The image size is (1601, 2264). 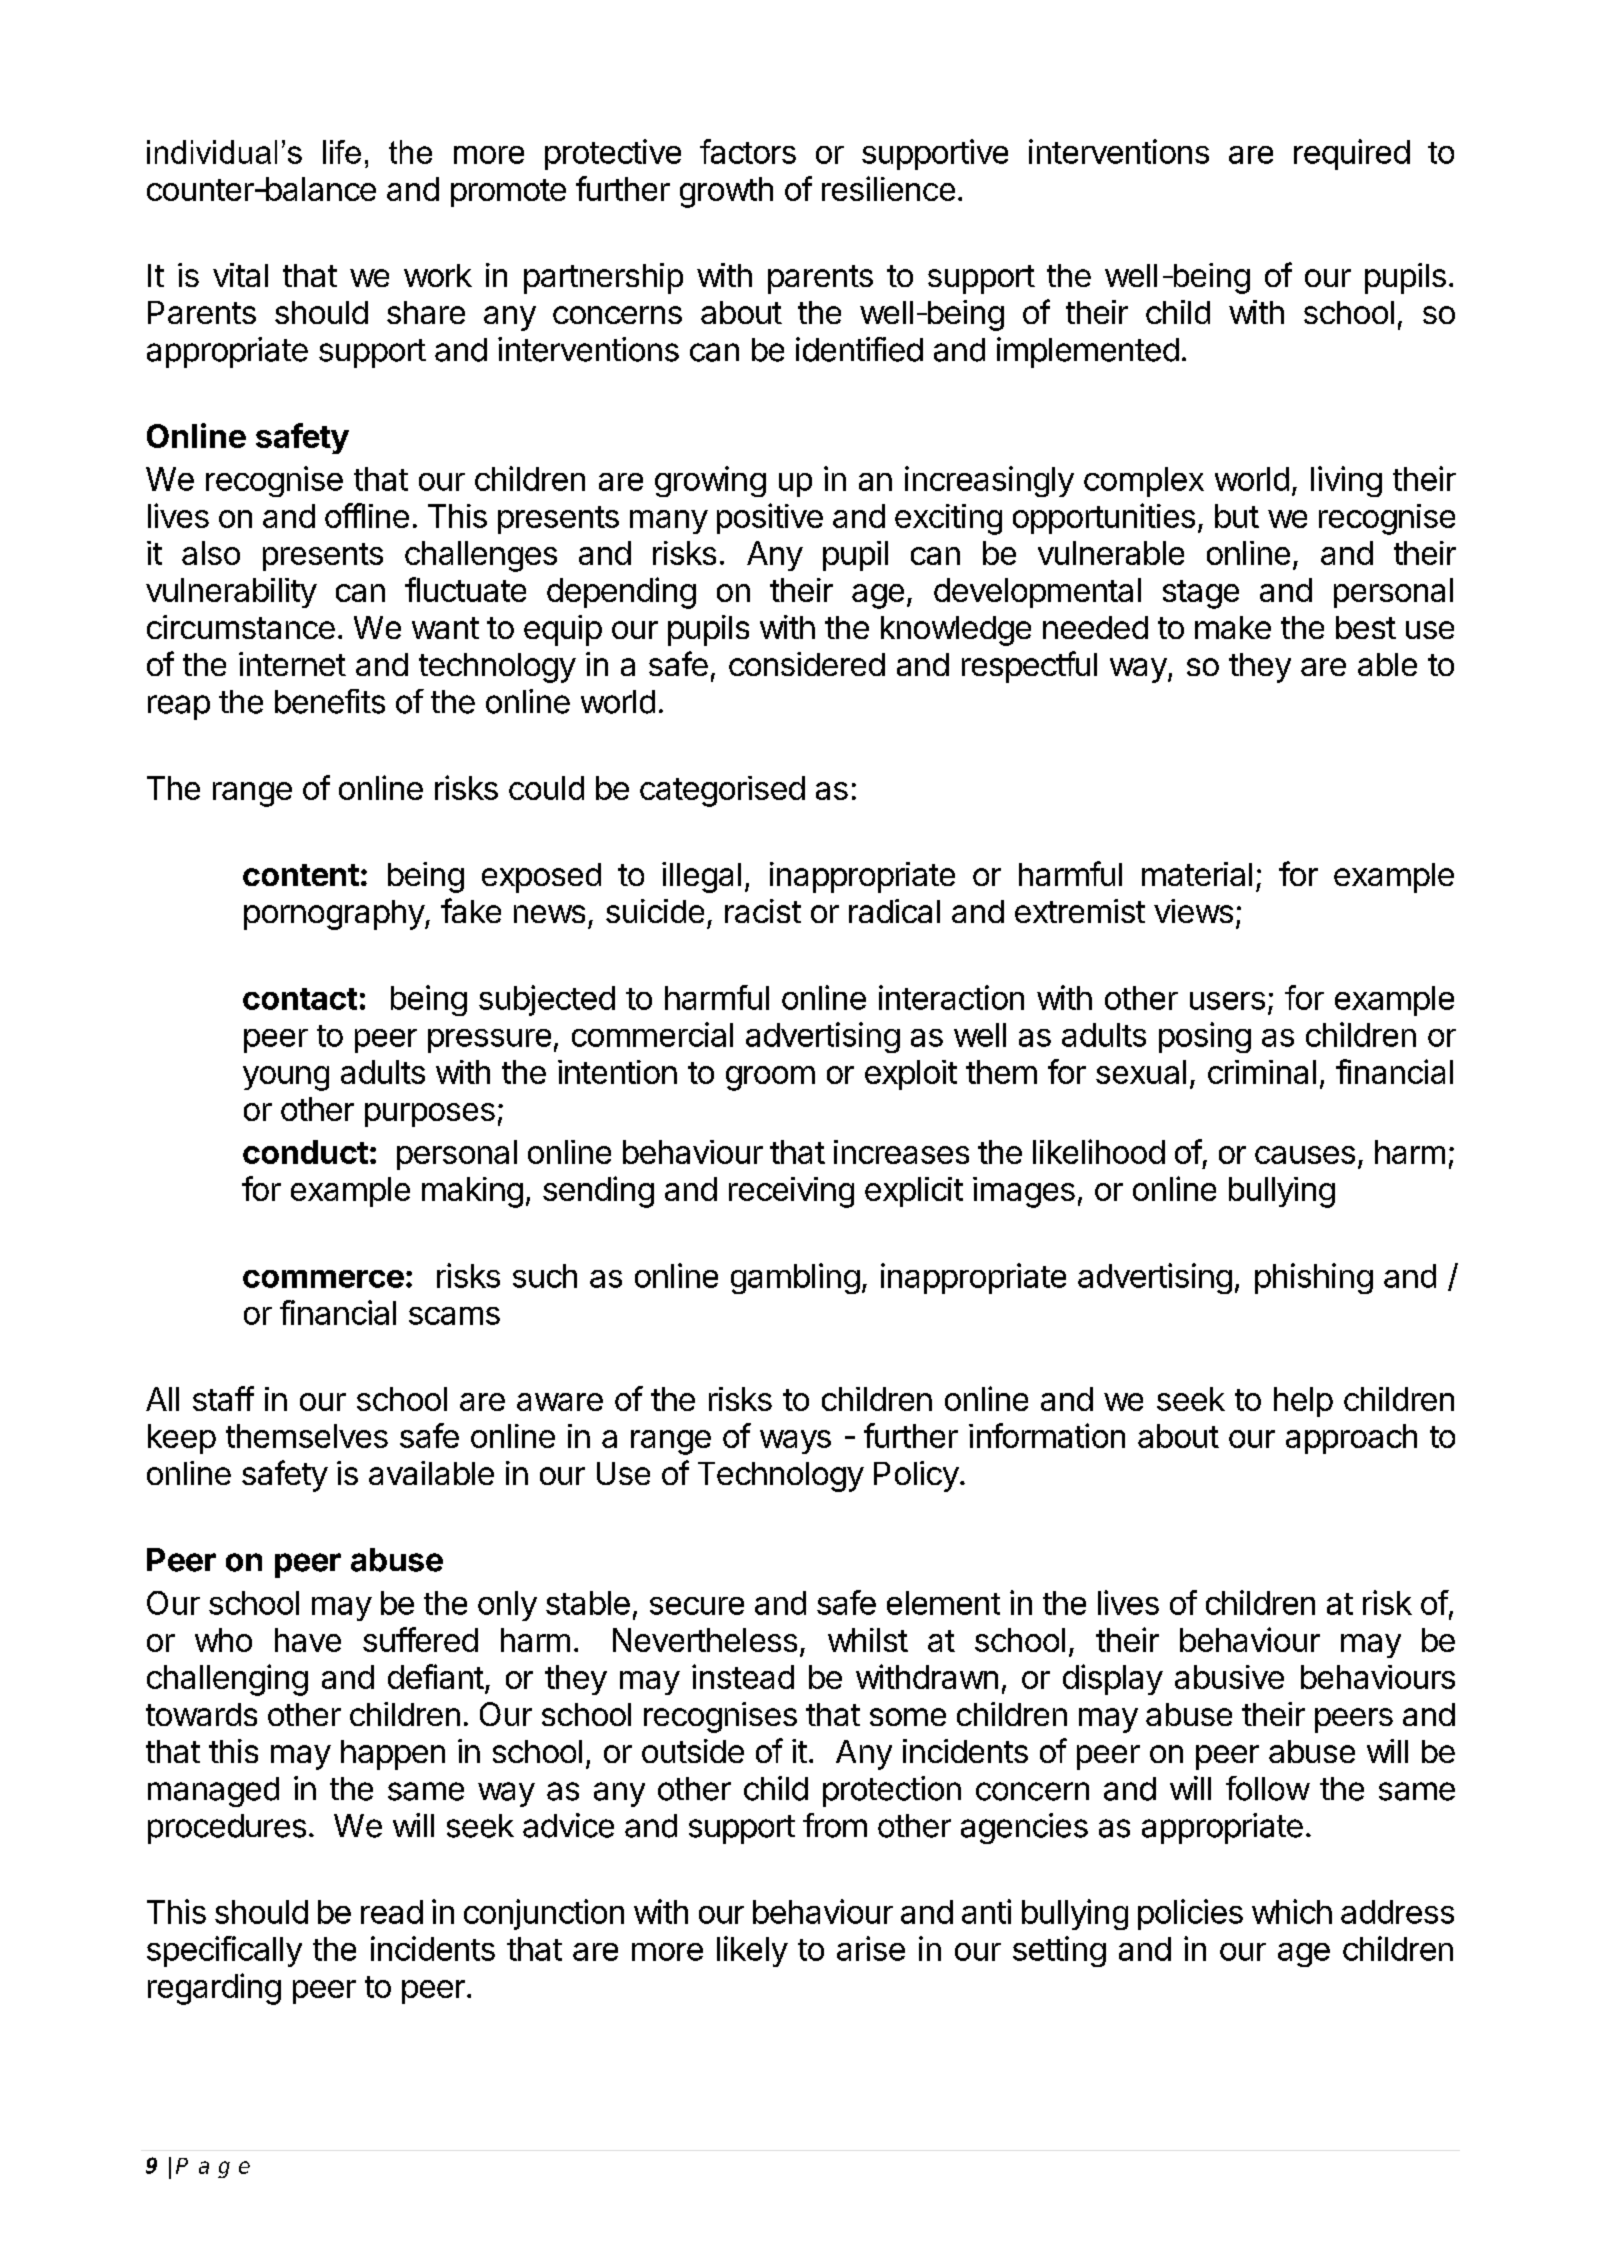 What do you see at coordinates (392, 1912) in the screenshot?
I see `read` at bounding box center [392, 1912].
